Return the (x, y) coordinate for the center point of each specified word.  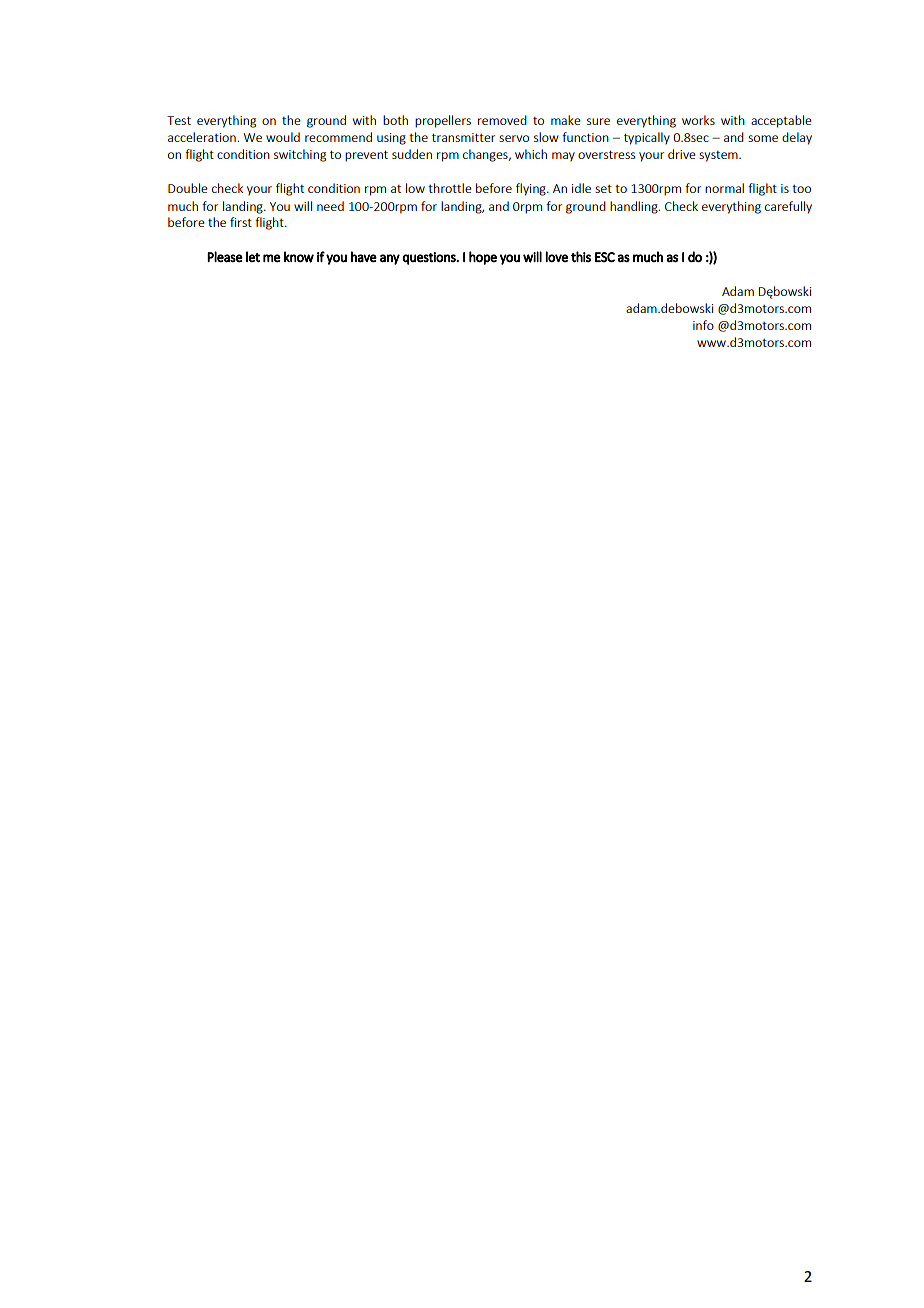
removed (502, 120)
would (283, 137)
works (698, 120)
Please (225, 257)
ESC (605, 257)
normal (724, 188)
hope (483, 258)
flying (532, 189)
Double (188, 188)
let (253, 256)
